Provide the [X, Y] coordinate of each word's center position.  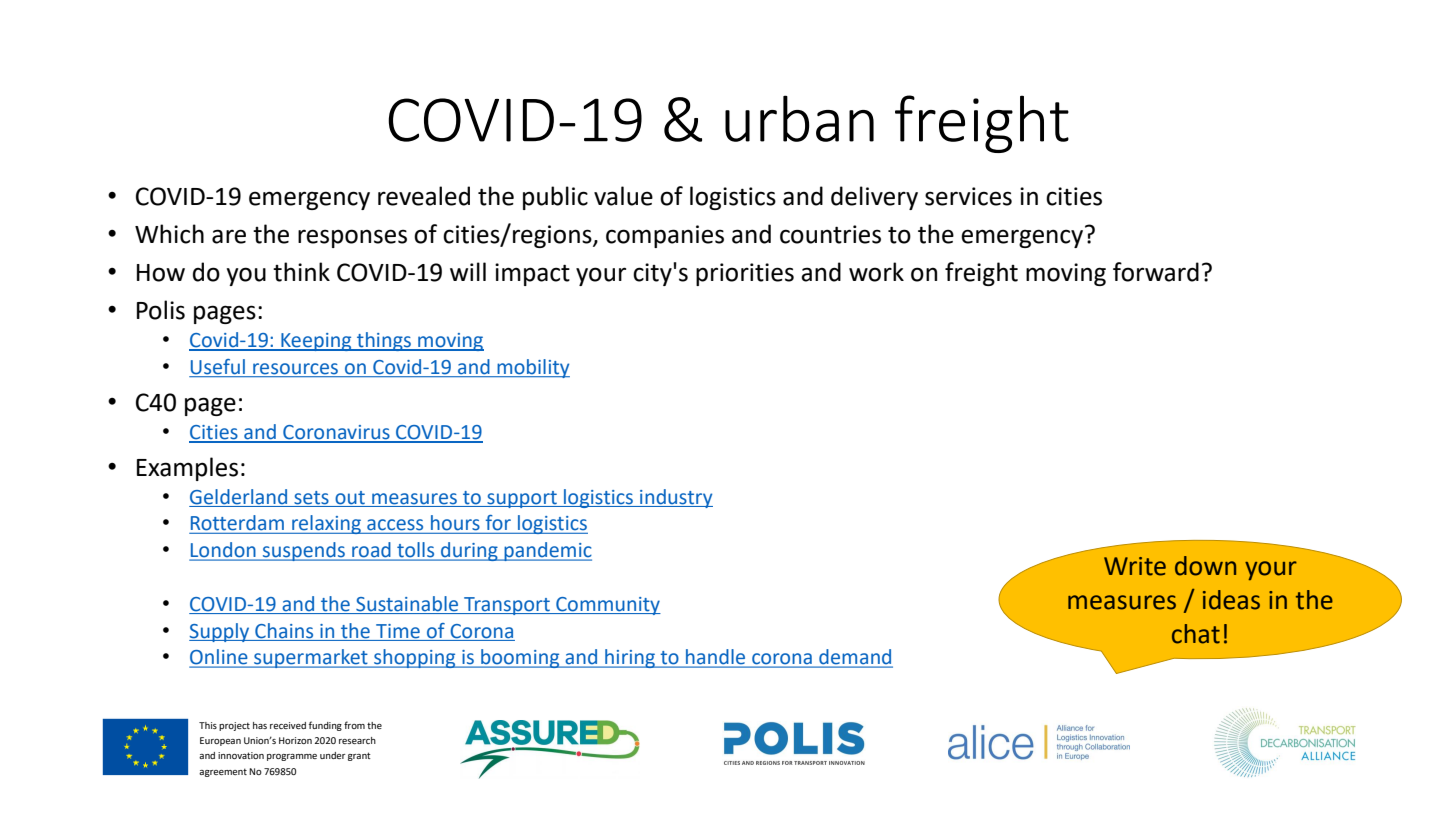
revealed [424, 196]
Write [1135, 566]
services [968, 196]
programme [292, 757]
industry [675, 498]
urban [799, 118]
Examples [187, 469]
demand [855, 658]
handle [716, 658]
